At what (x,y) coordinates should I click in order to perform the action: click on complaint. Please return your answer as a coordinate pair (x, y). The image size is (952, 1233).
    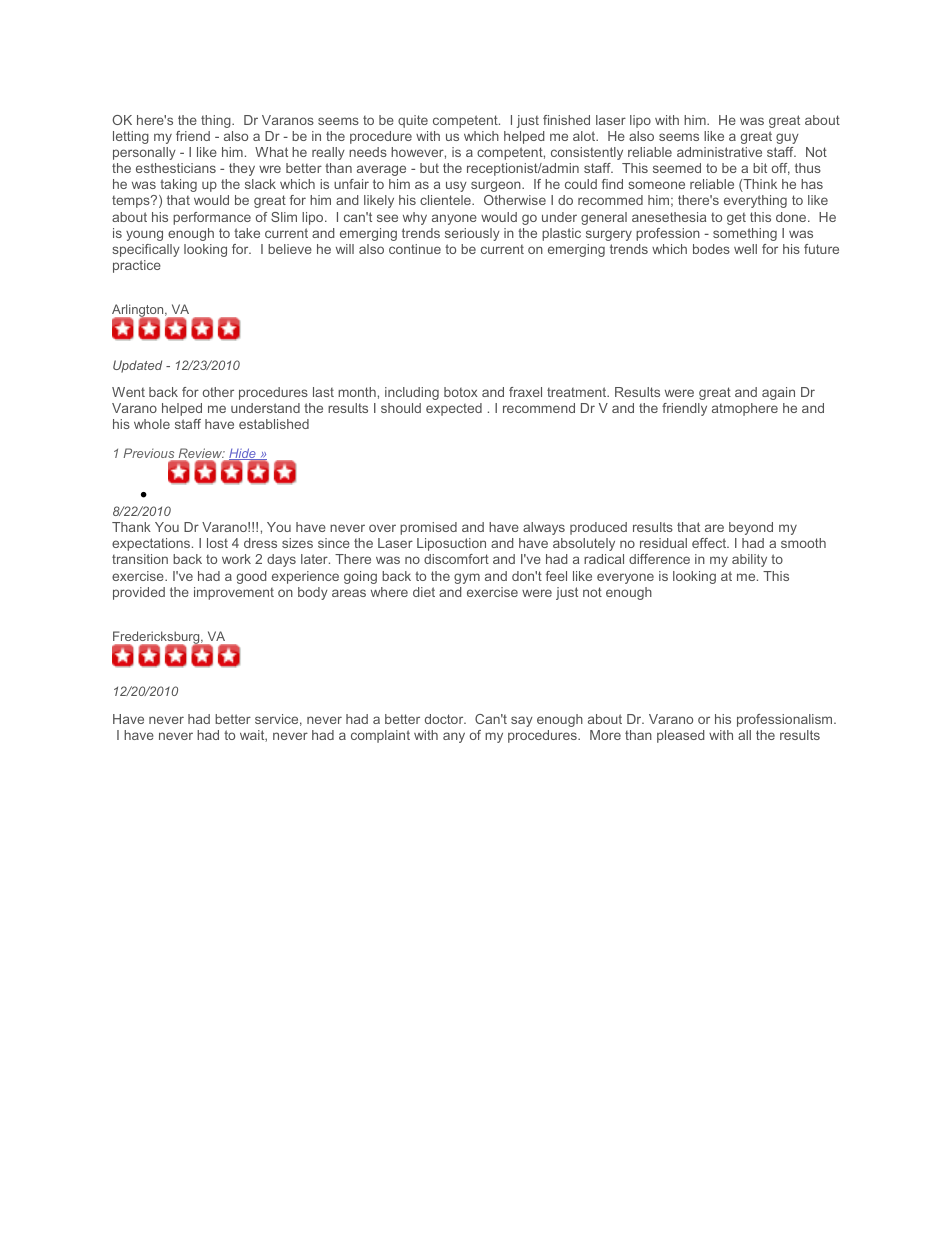
    Looking at the image, I should click on (380, 736).
